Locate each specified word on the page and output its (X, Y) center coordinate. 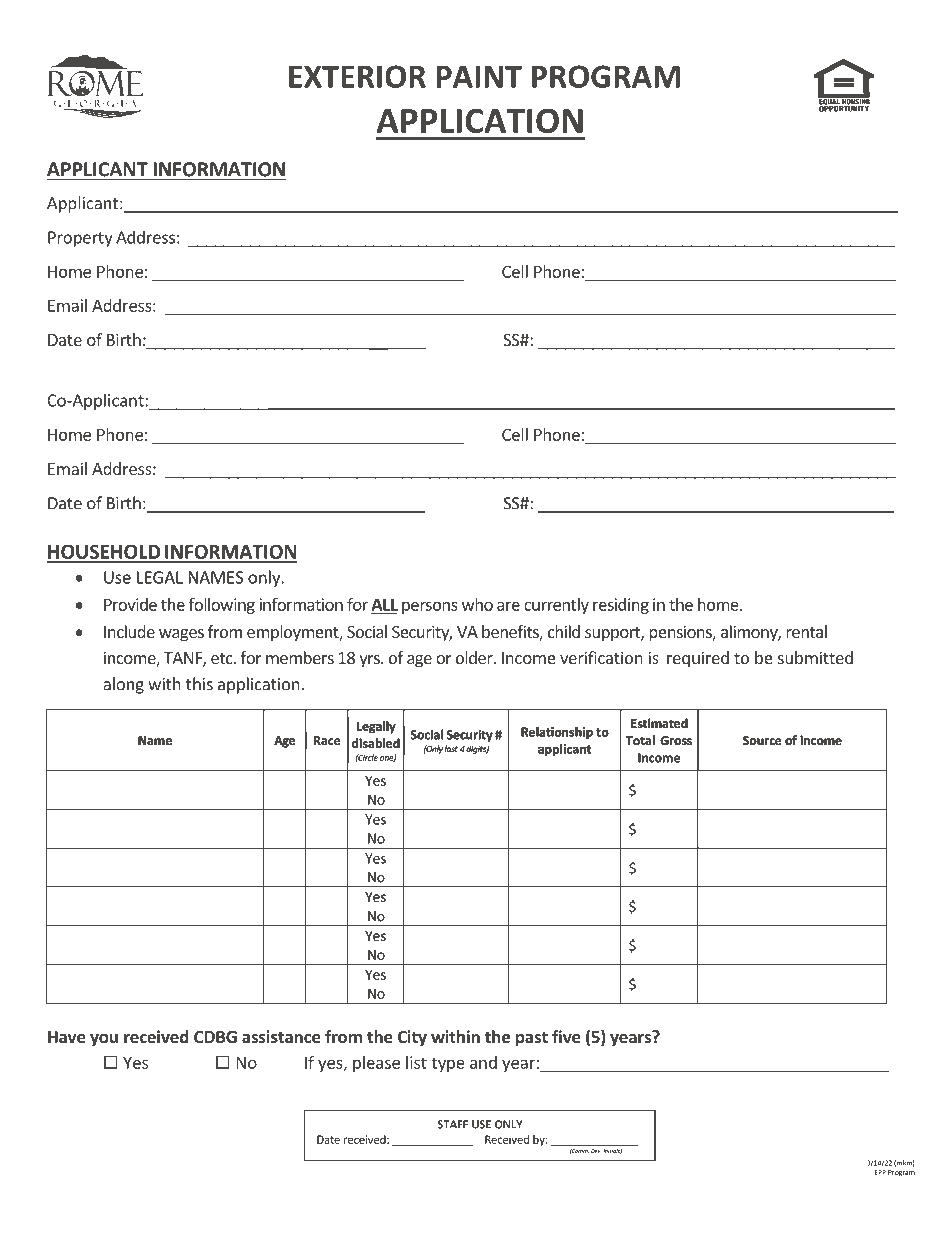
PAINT (479, 77)
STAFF (452, 1124)
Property (80, 239)
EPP (880, 1172)
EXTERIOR (357, 76)
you (104, 1040)
